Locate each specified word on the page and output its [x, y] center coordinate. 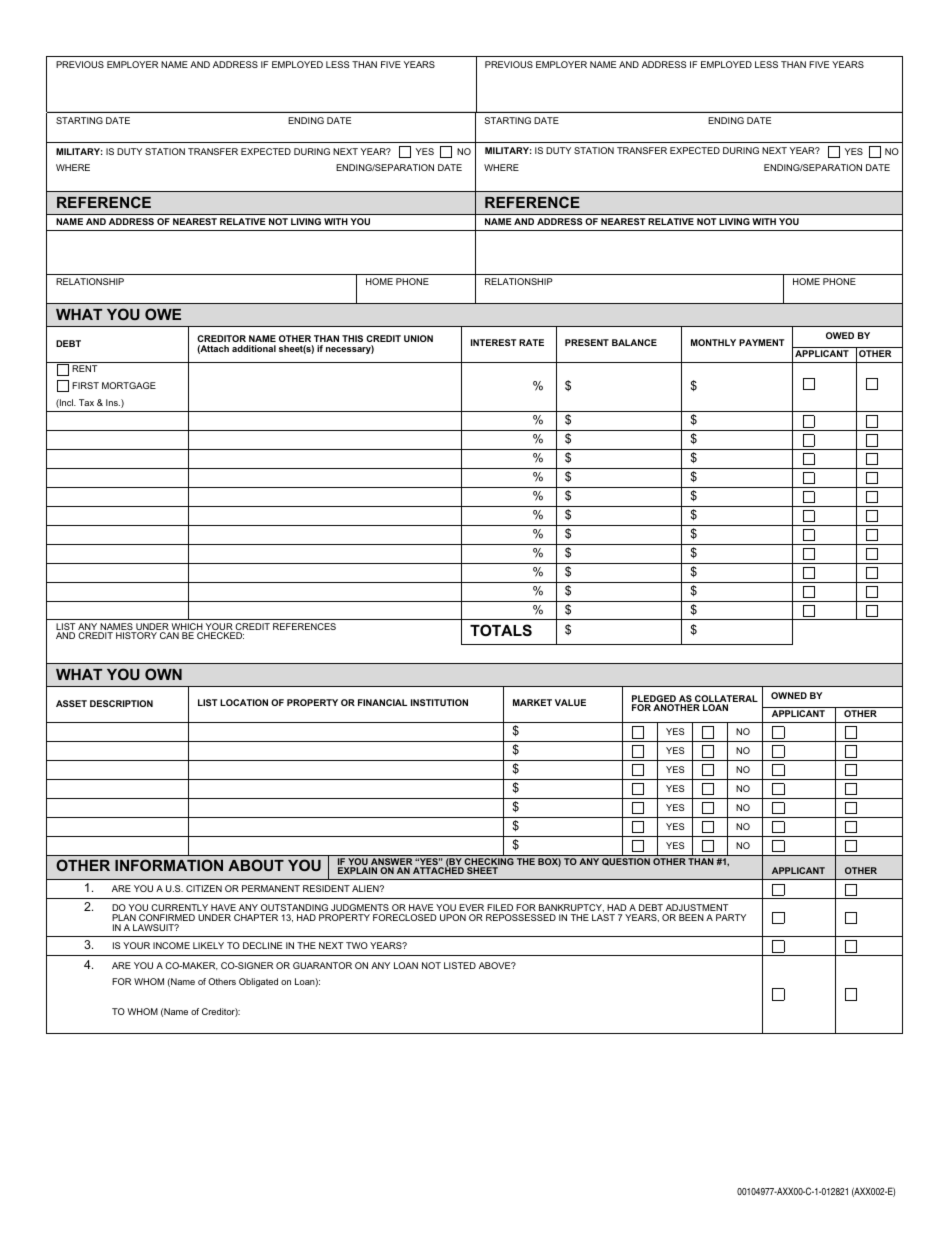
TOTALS [501, 630]
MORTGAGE [129, 385]
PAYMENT [761, 342]
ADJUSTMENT [697, 907]
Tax [86, 402]
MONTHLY [713, 342]
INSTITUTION [439, 702]
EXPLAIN [357, 870]
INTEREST [493, 342]
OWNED [789, 695]
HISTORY [136, 635]
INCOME [171, 945]
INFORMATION [169, 865]
